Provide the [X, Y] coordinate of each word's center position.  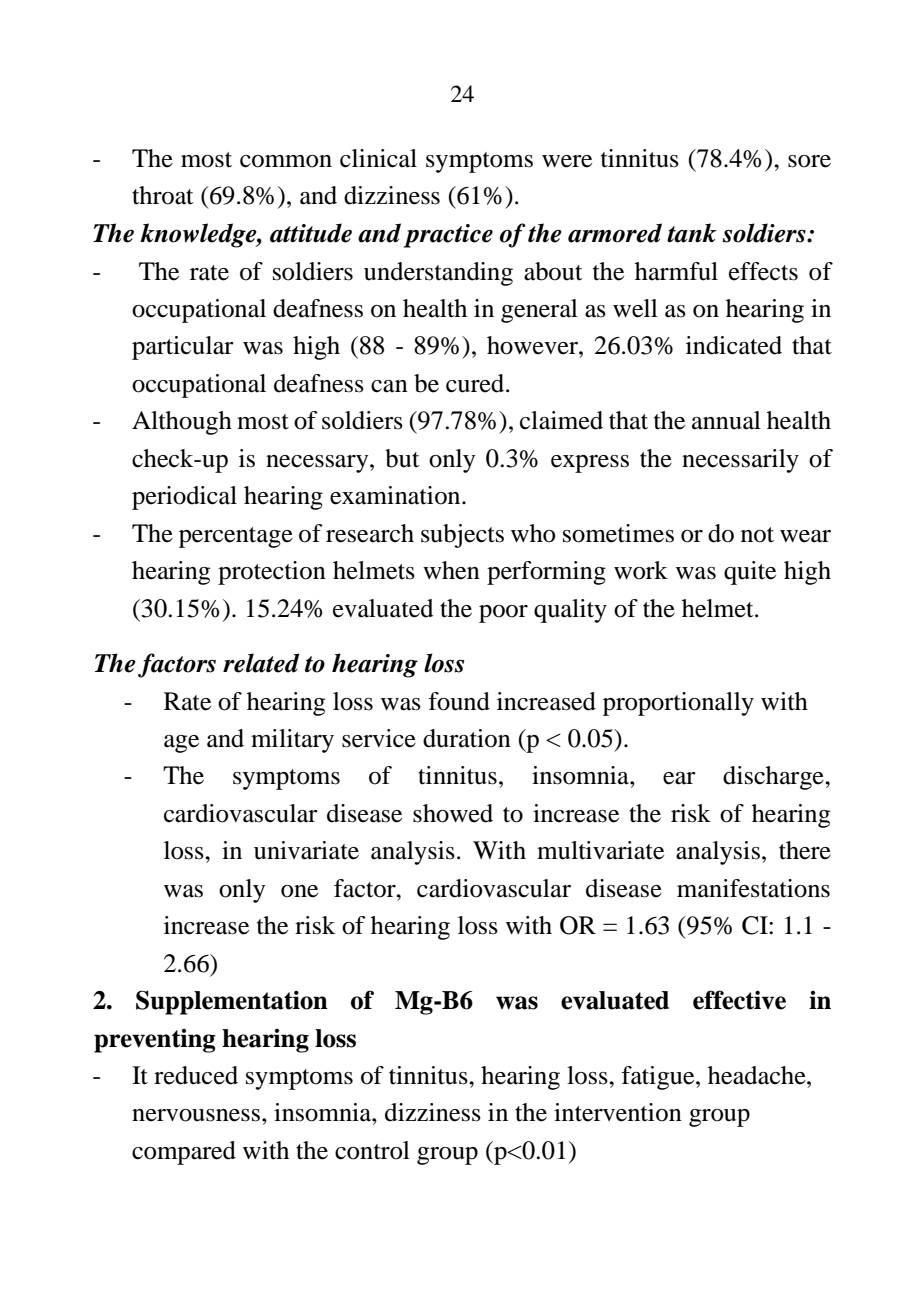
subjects [462, 536]
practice [448, 236]
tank [691, 233]
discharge [774, 778]
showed [453, 813]
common [286, 161]
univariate [306, 850]
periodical [184, 498]
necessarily [740, 461]
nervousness [196, 1115]
